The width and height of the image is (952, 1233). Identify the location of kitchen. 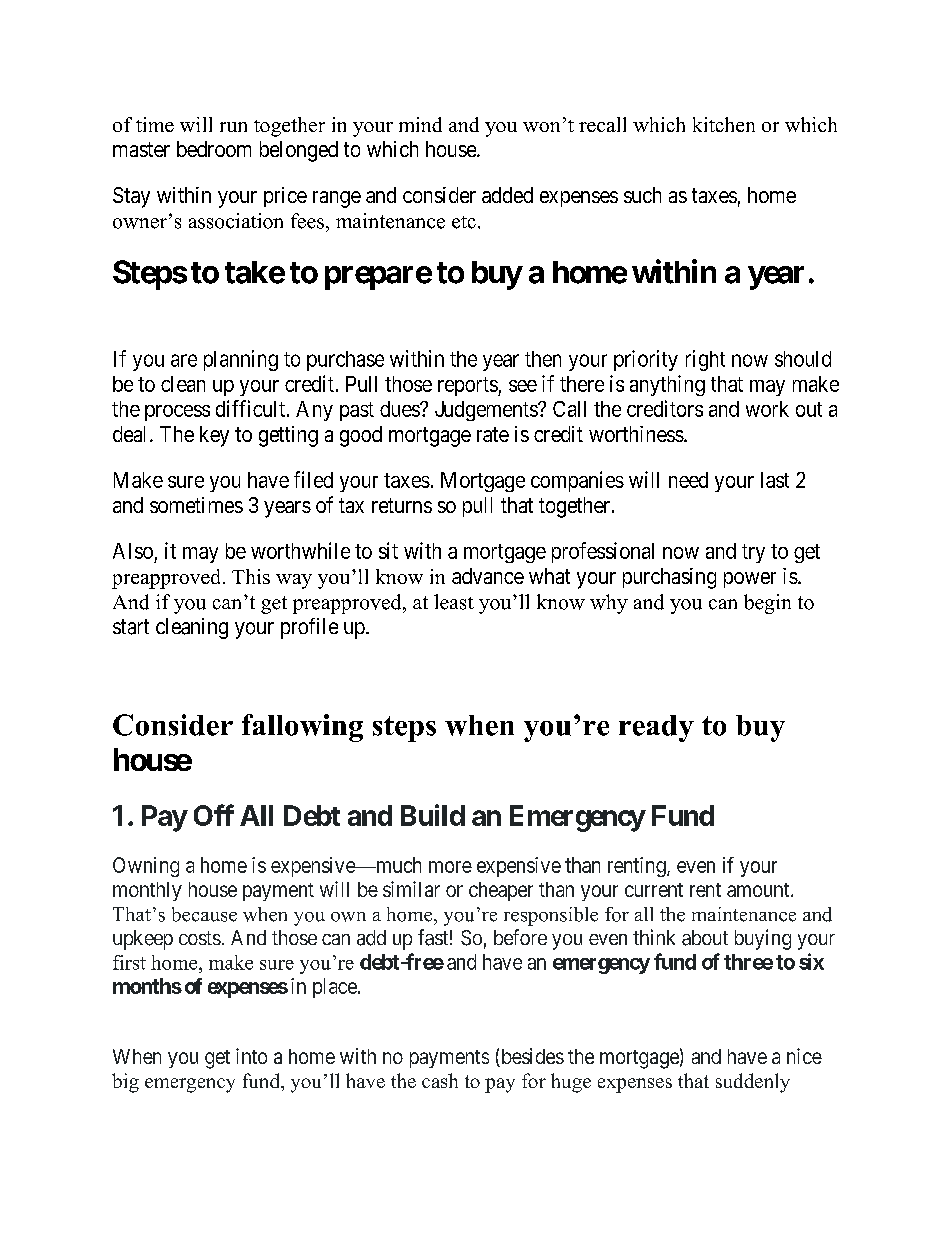
(724, 124).
